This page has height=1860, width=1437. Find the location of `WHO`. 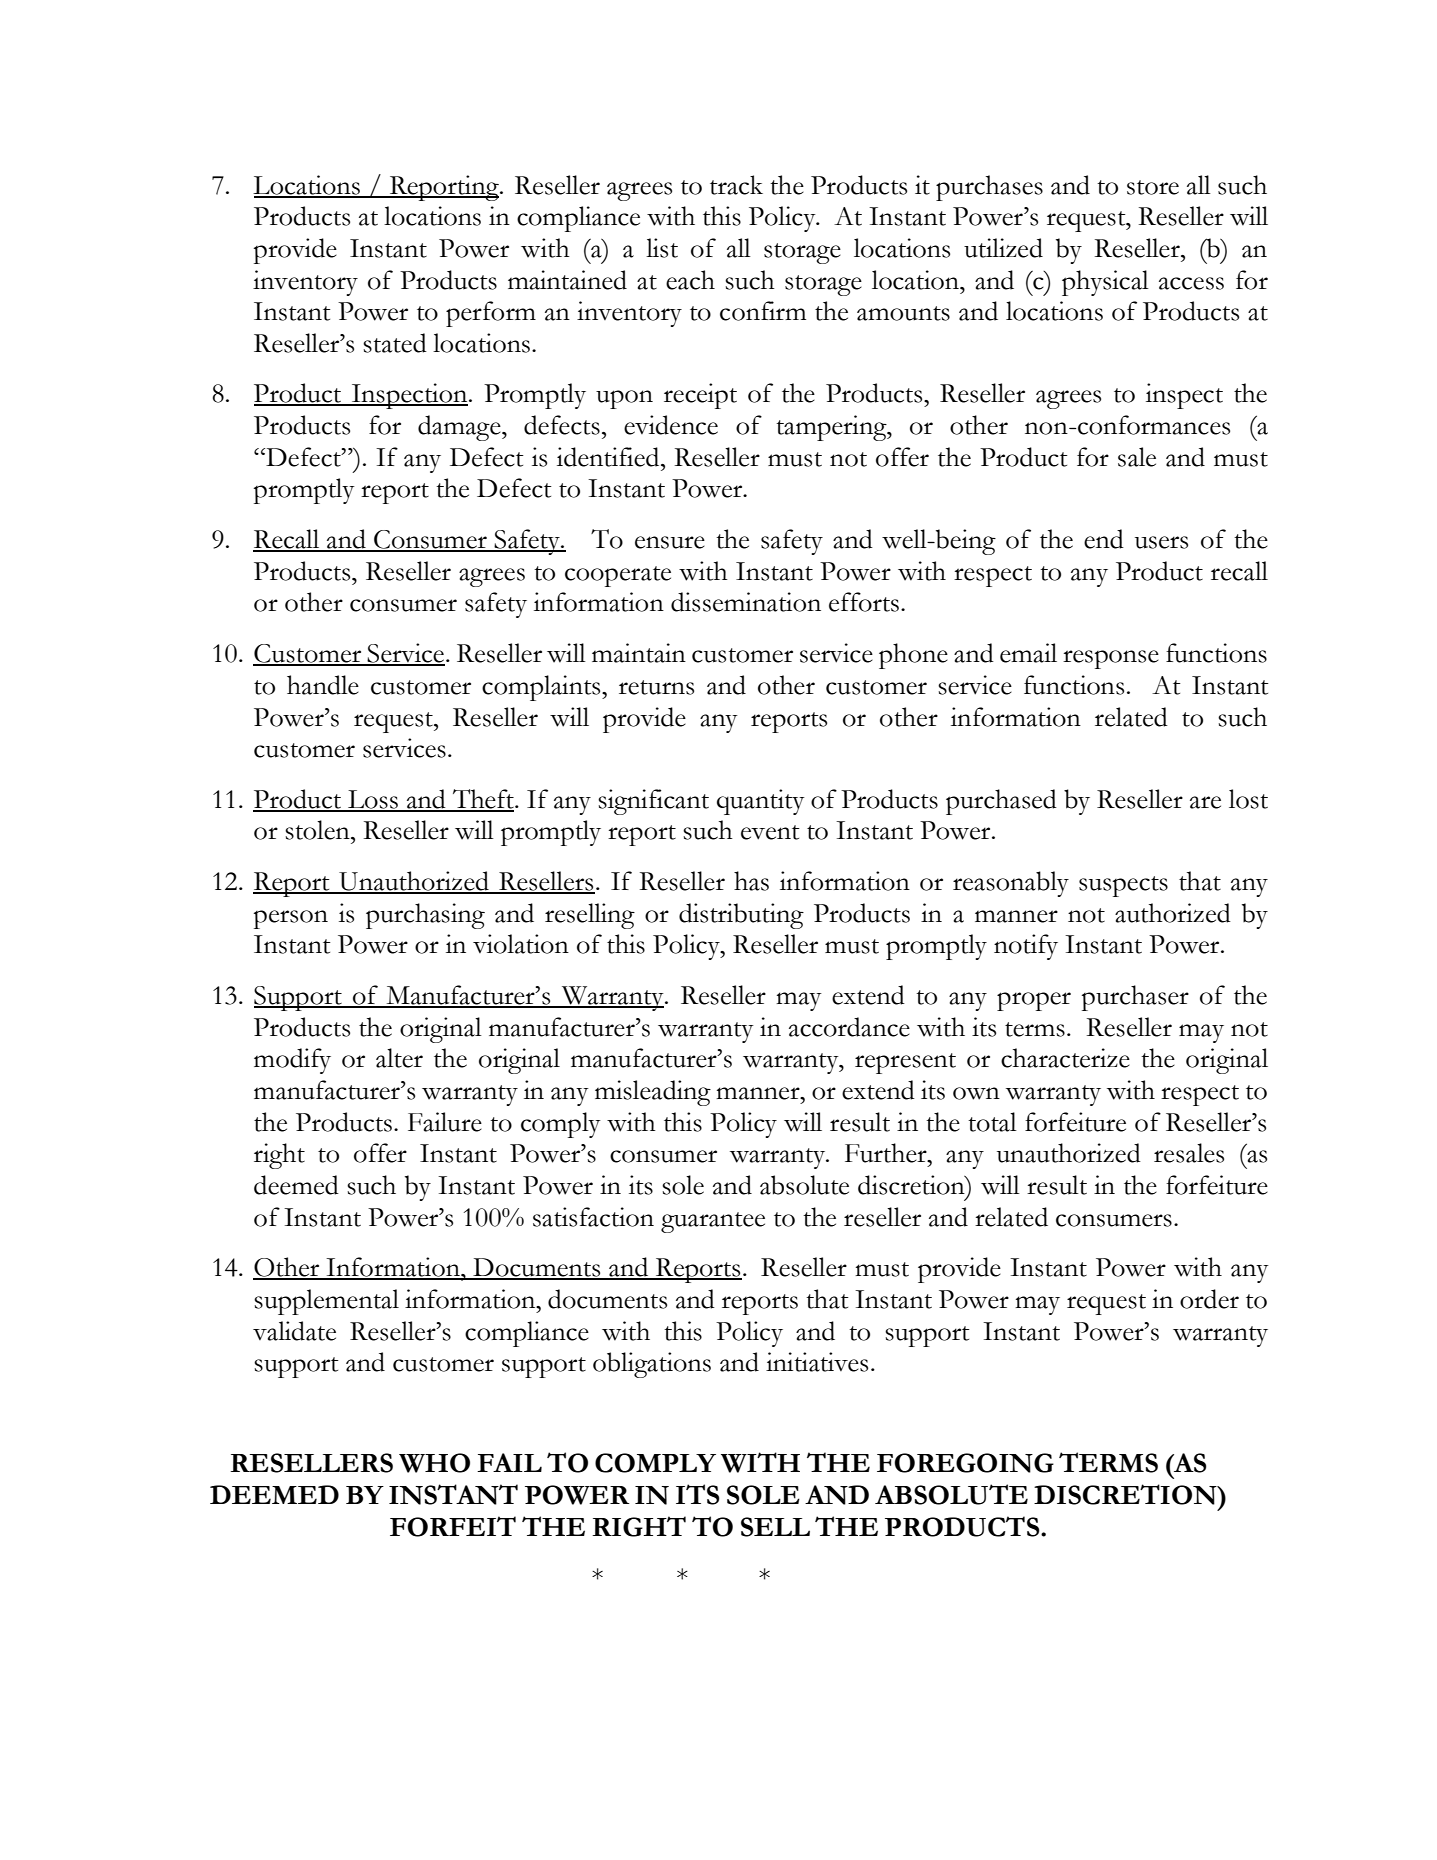

WHO is located at coordinates (434, 1463).
